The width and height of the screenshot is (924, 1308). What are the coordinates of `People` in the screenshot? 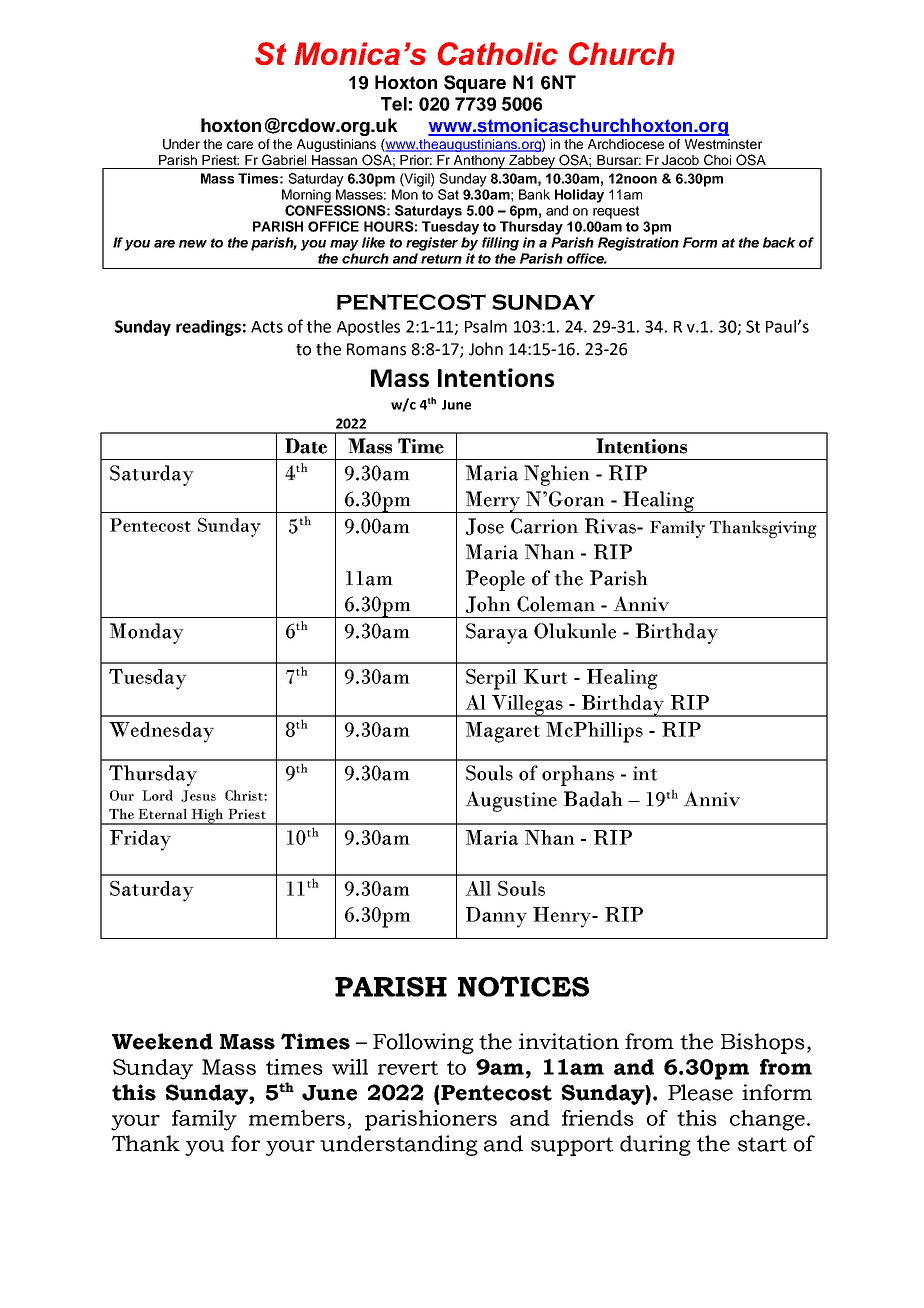 It's located at (495, 580).
